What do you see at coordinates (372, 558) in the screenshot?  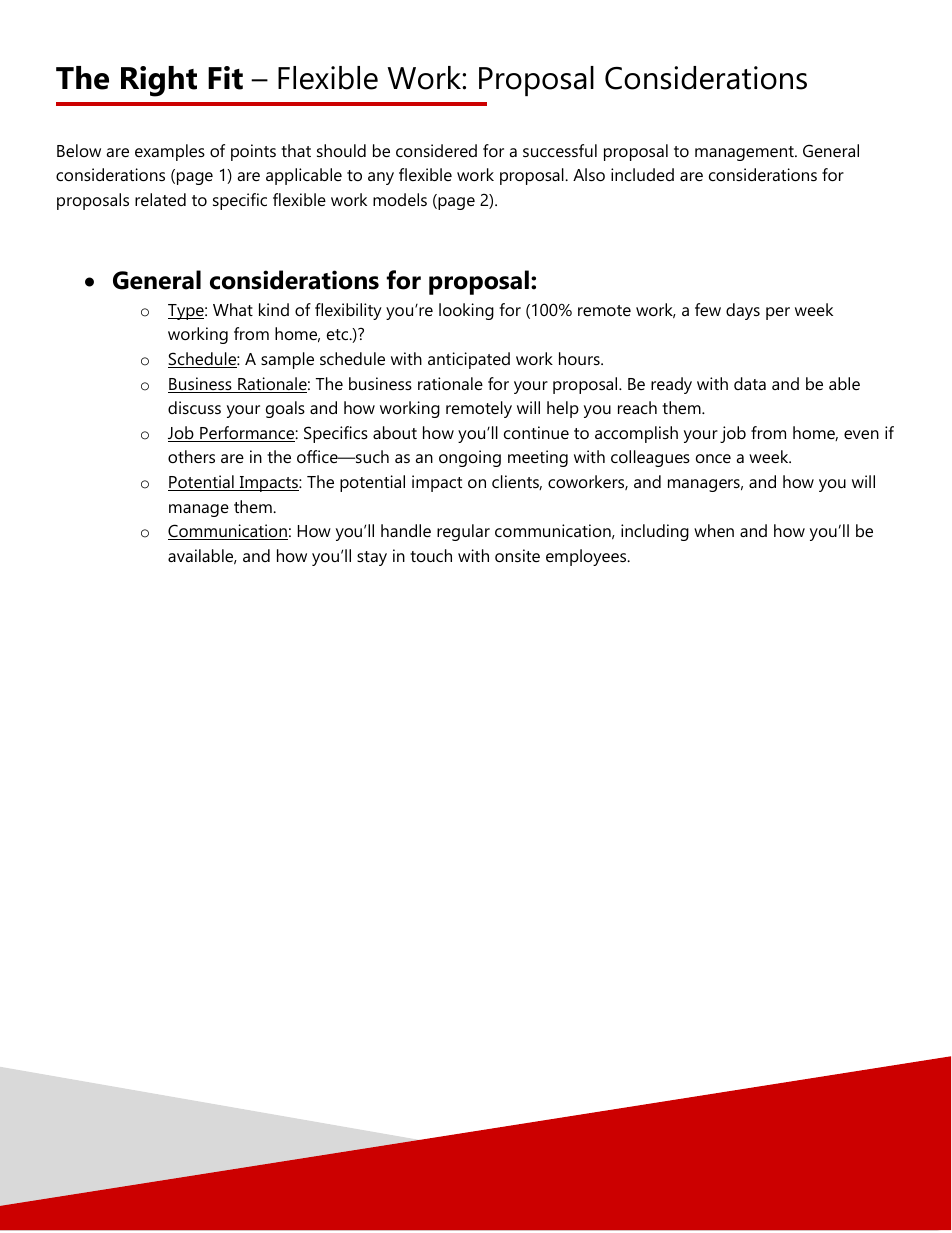 I see `stay` at bounding box center [372, 558].
